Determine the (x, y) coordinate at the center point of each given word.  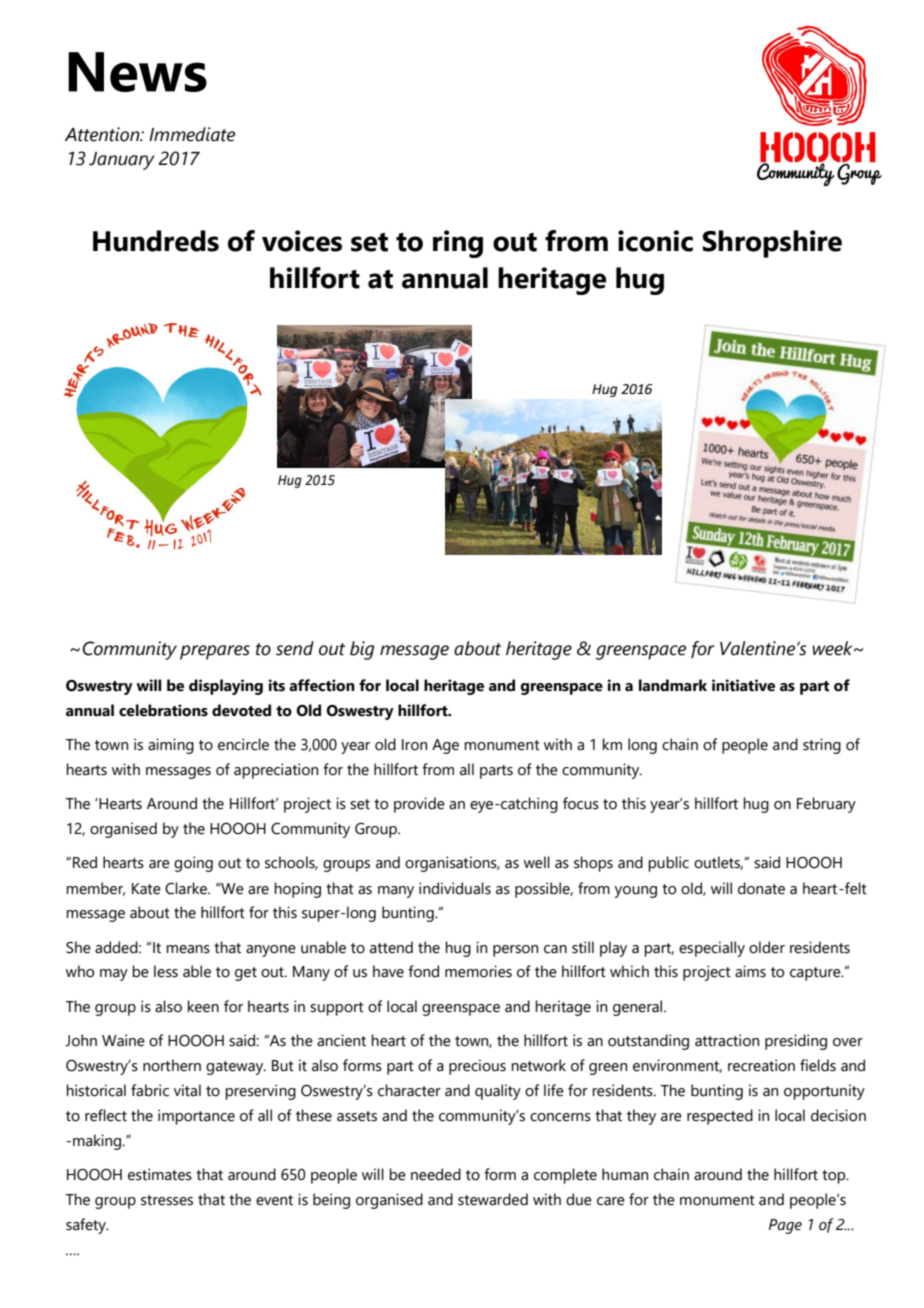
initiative (743, 685)
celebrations (163, 710)
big (362, 650)
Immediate (192, 134)
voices (302, 241)
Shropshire (772, 244)
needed (436, 1174)
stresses (167, 1200)
